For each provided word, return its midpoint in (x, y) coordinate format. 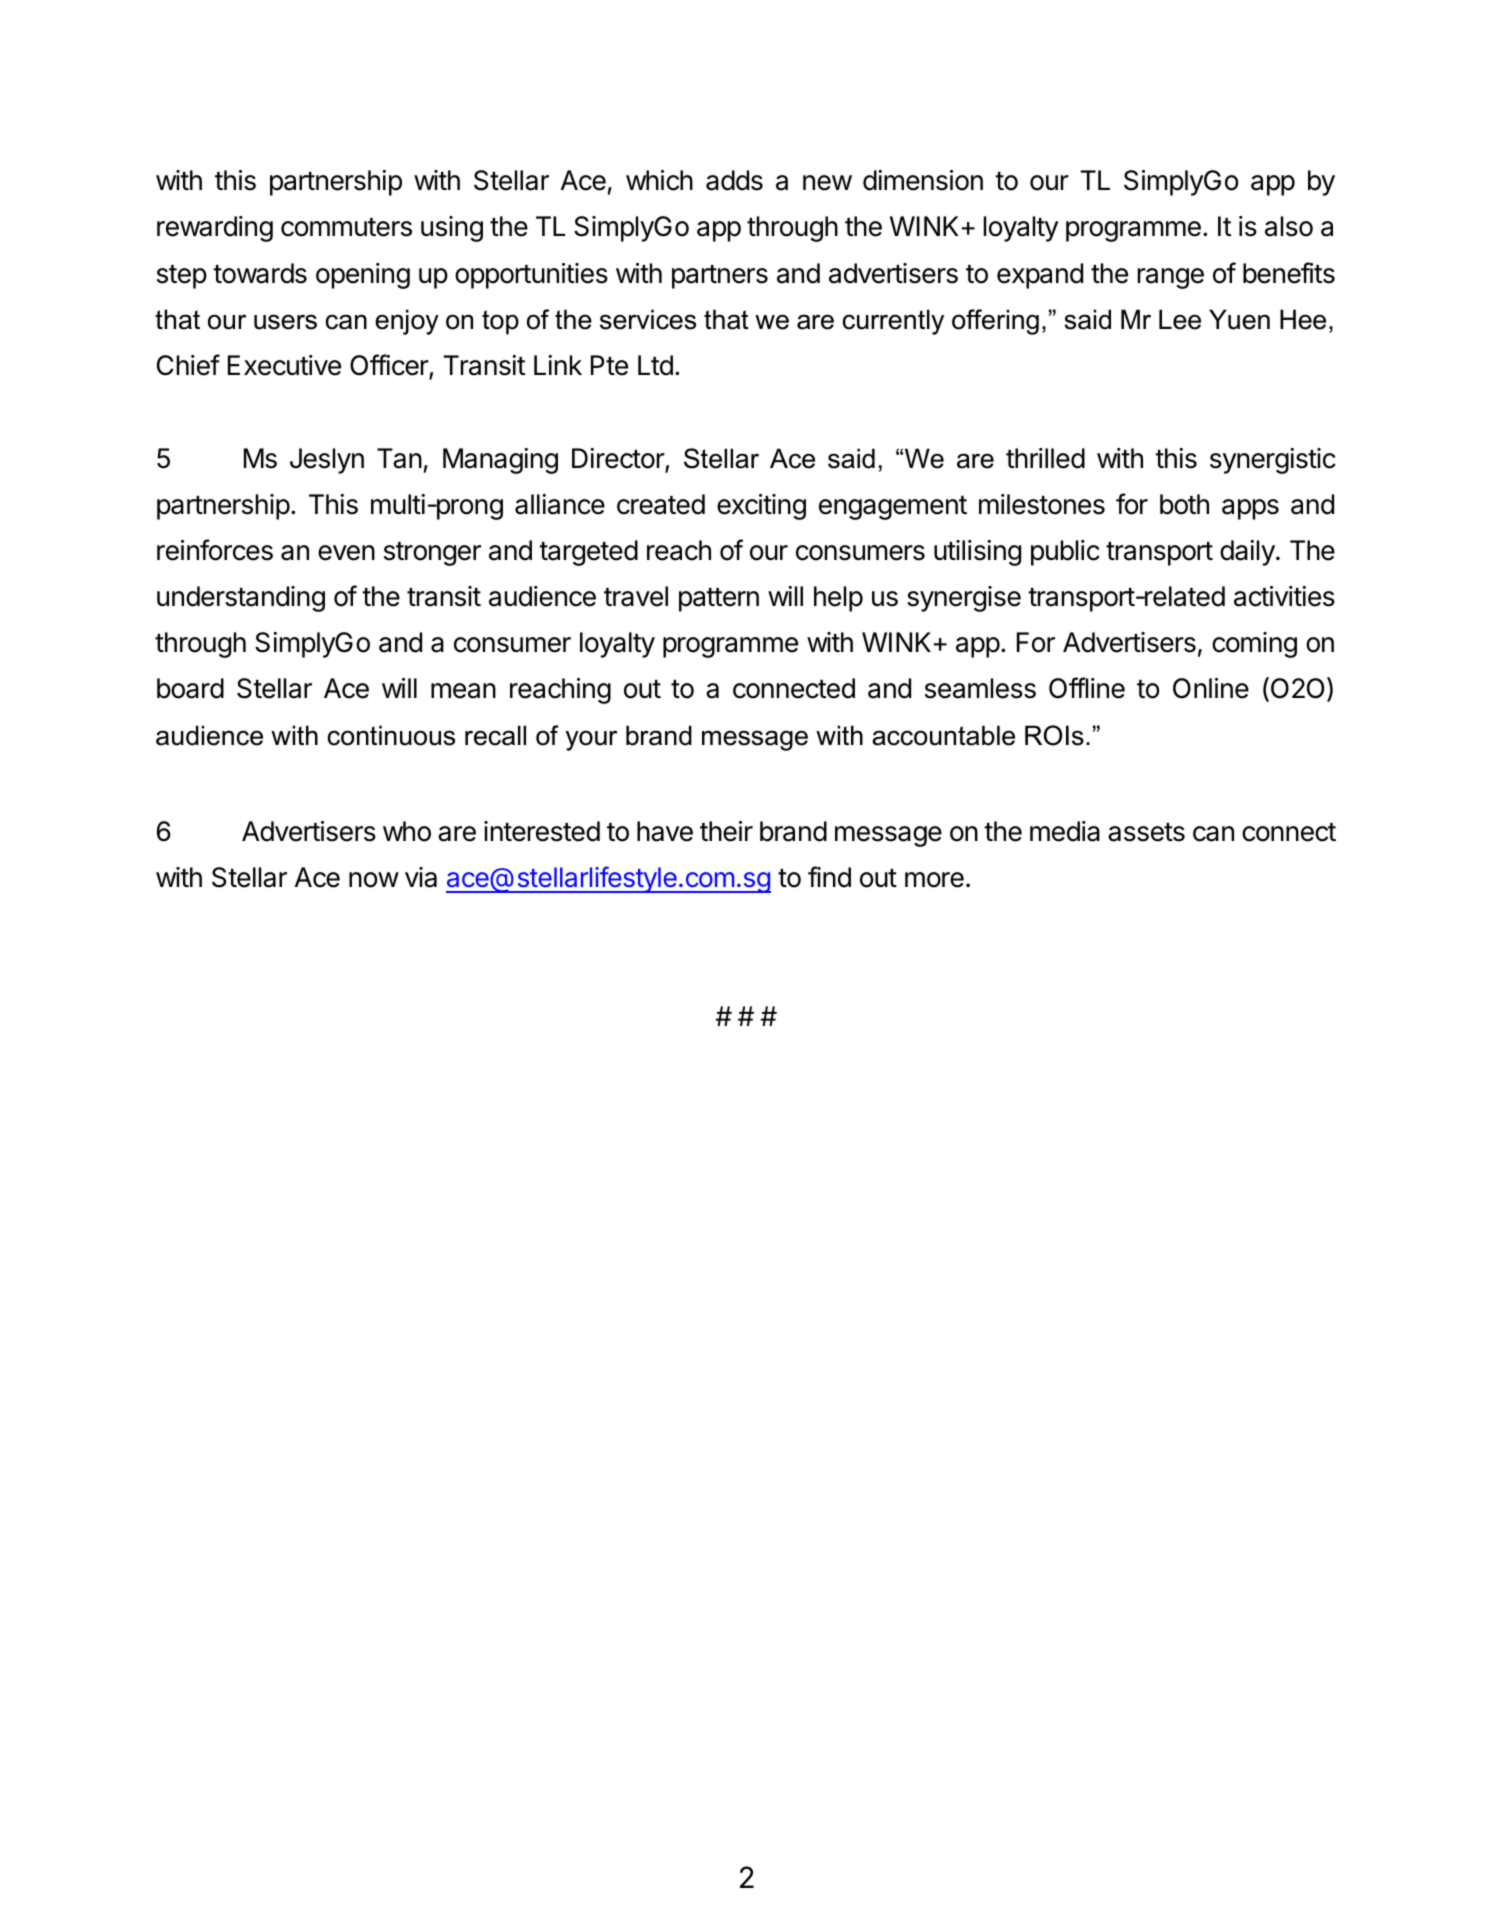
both (1184, 504)
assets (1146, 832)
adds (734, 180)
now (374, 880)
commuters (346, 227)
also (1289, 226)
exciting (761, 507)
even (346, 553)
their (726, 831)
